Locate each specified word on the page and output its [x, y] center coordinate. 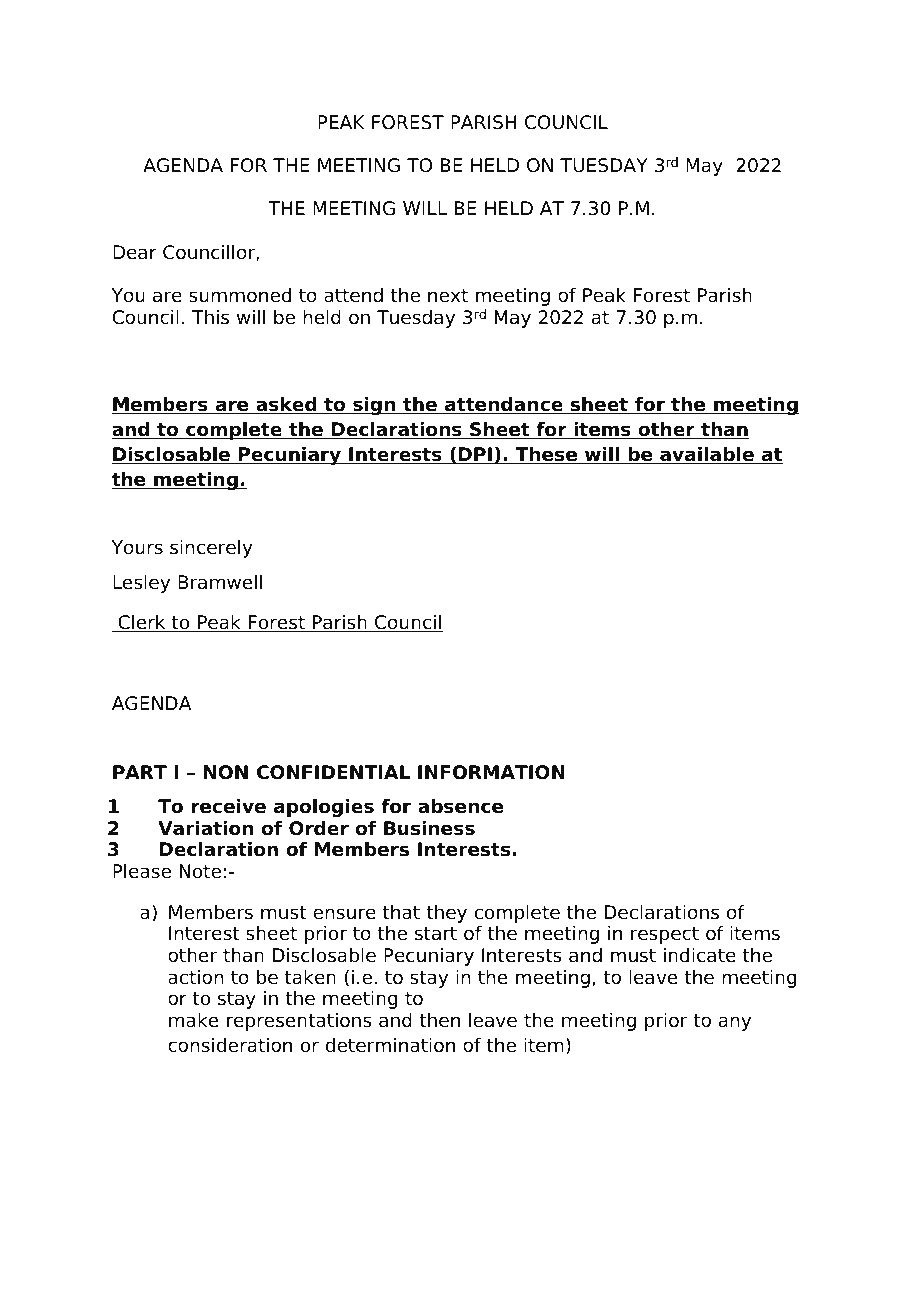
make [194, 1020]
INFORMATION [491, 772]
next [448, 296]
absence [461, 806]
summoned [240, 295]
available [707, 455]
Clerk [142, 623]
